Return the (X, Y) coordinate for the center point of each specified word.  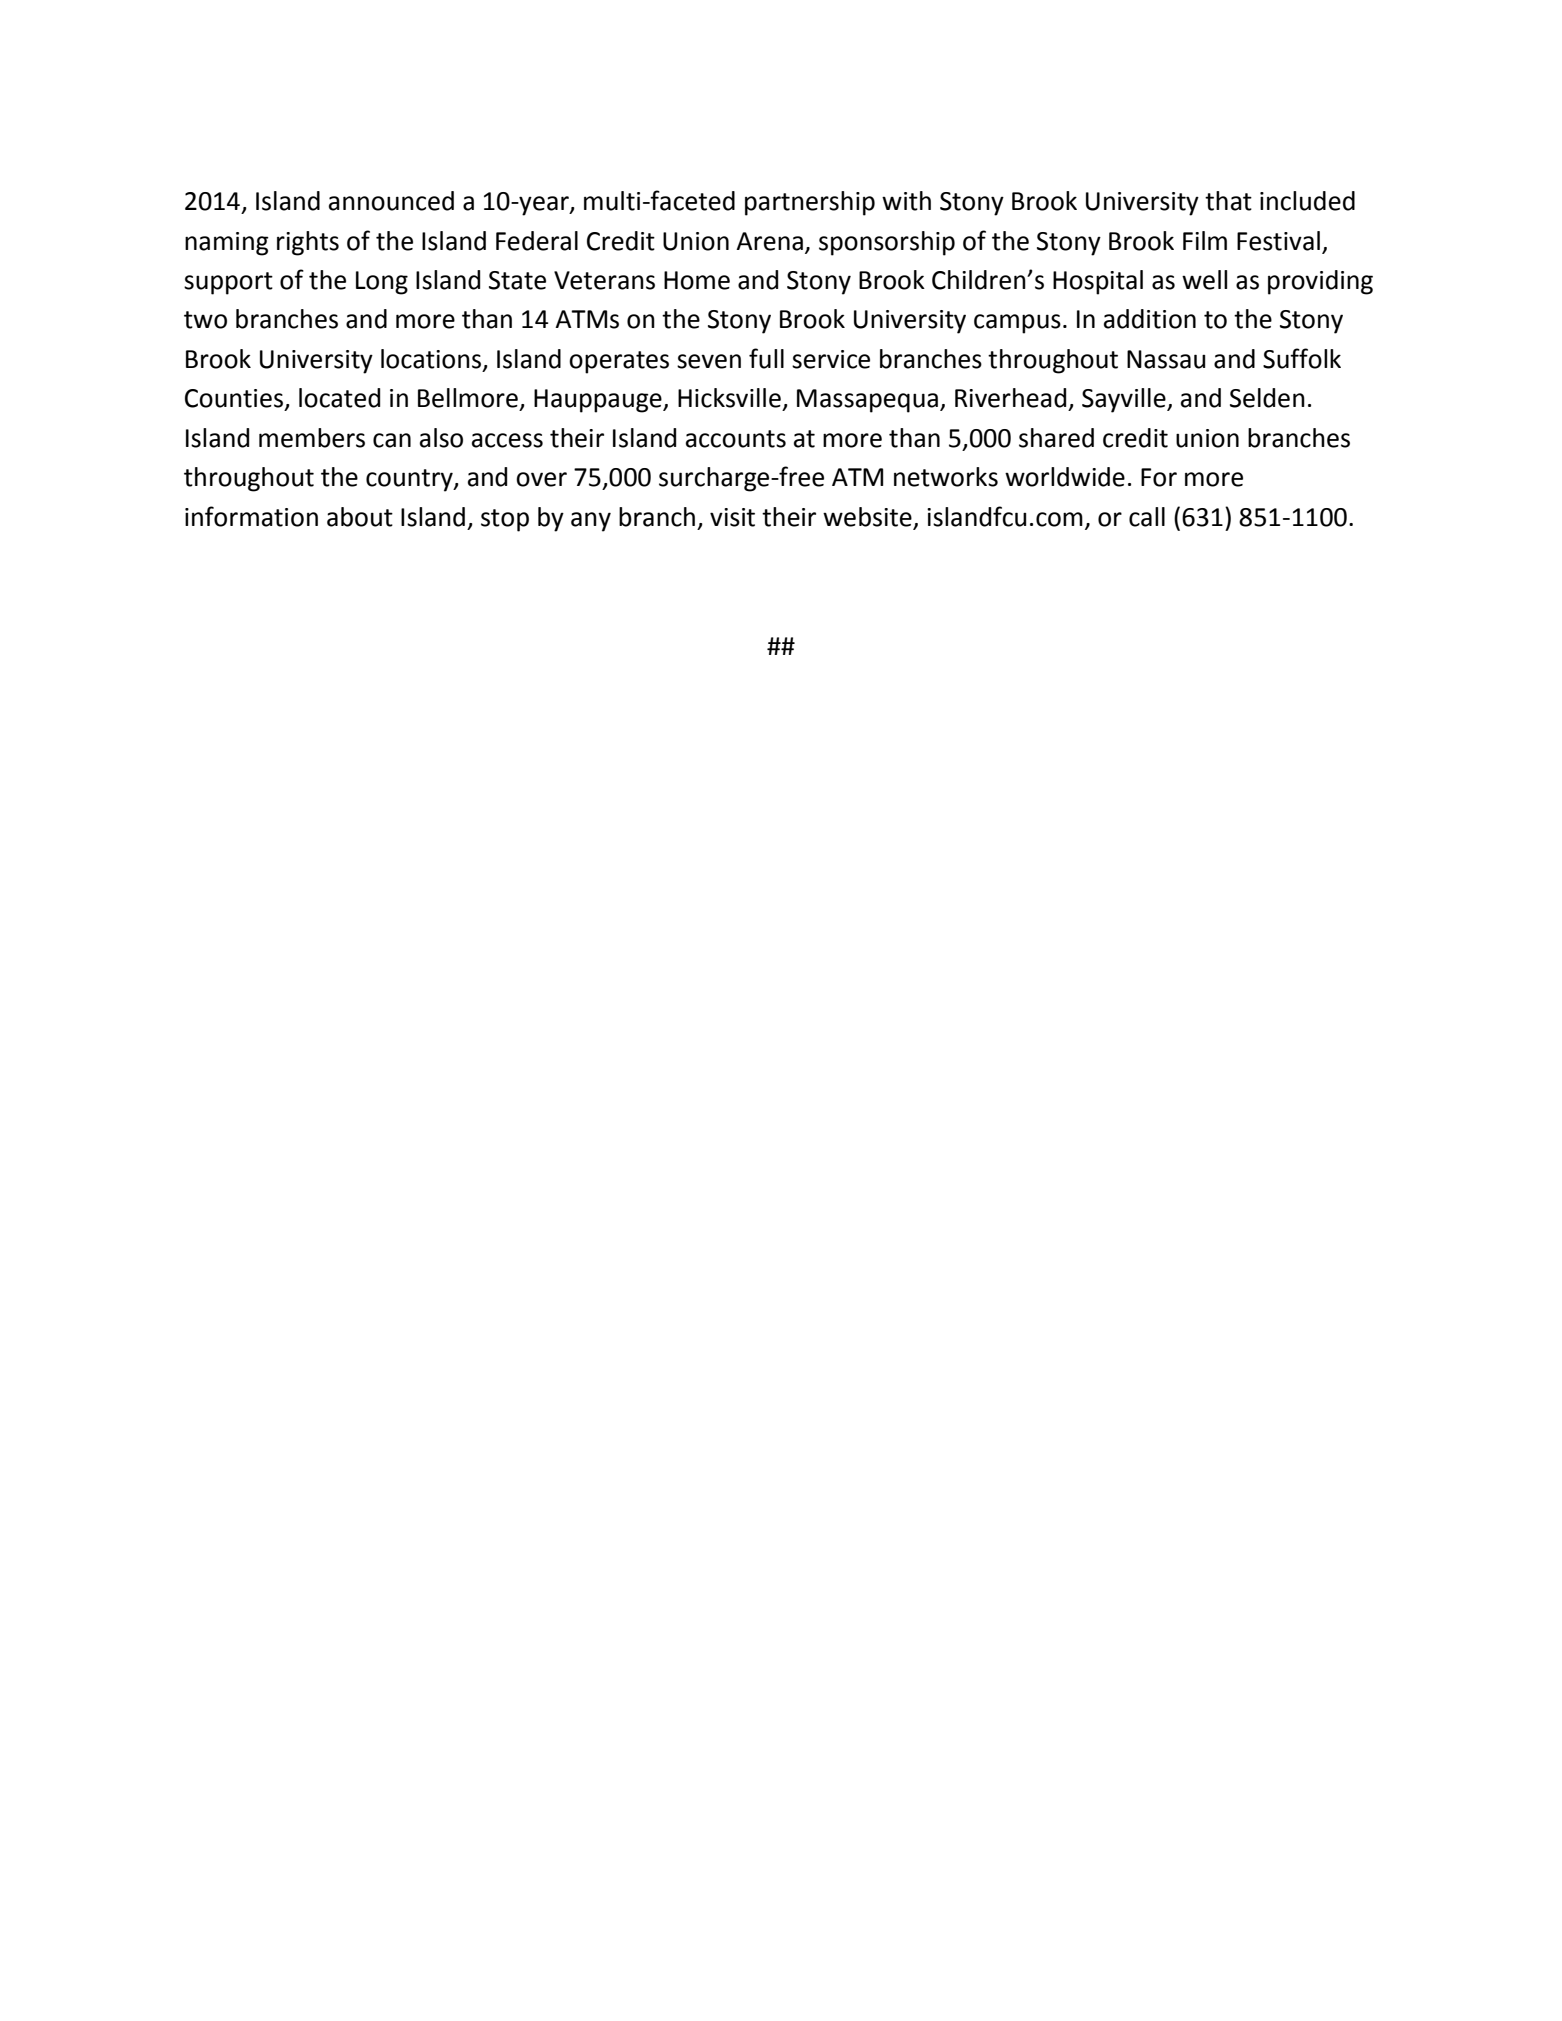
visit (732, 517)
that (1228, 201)
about (360, 517)
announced (391, 201)
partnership (810, 203)
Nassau (1166, 359)
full (766, 358)
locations (432, 360)
